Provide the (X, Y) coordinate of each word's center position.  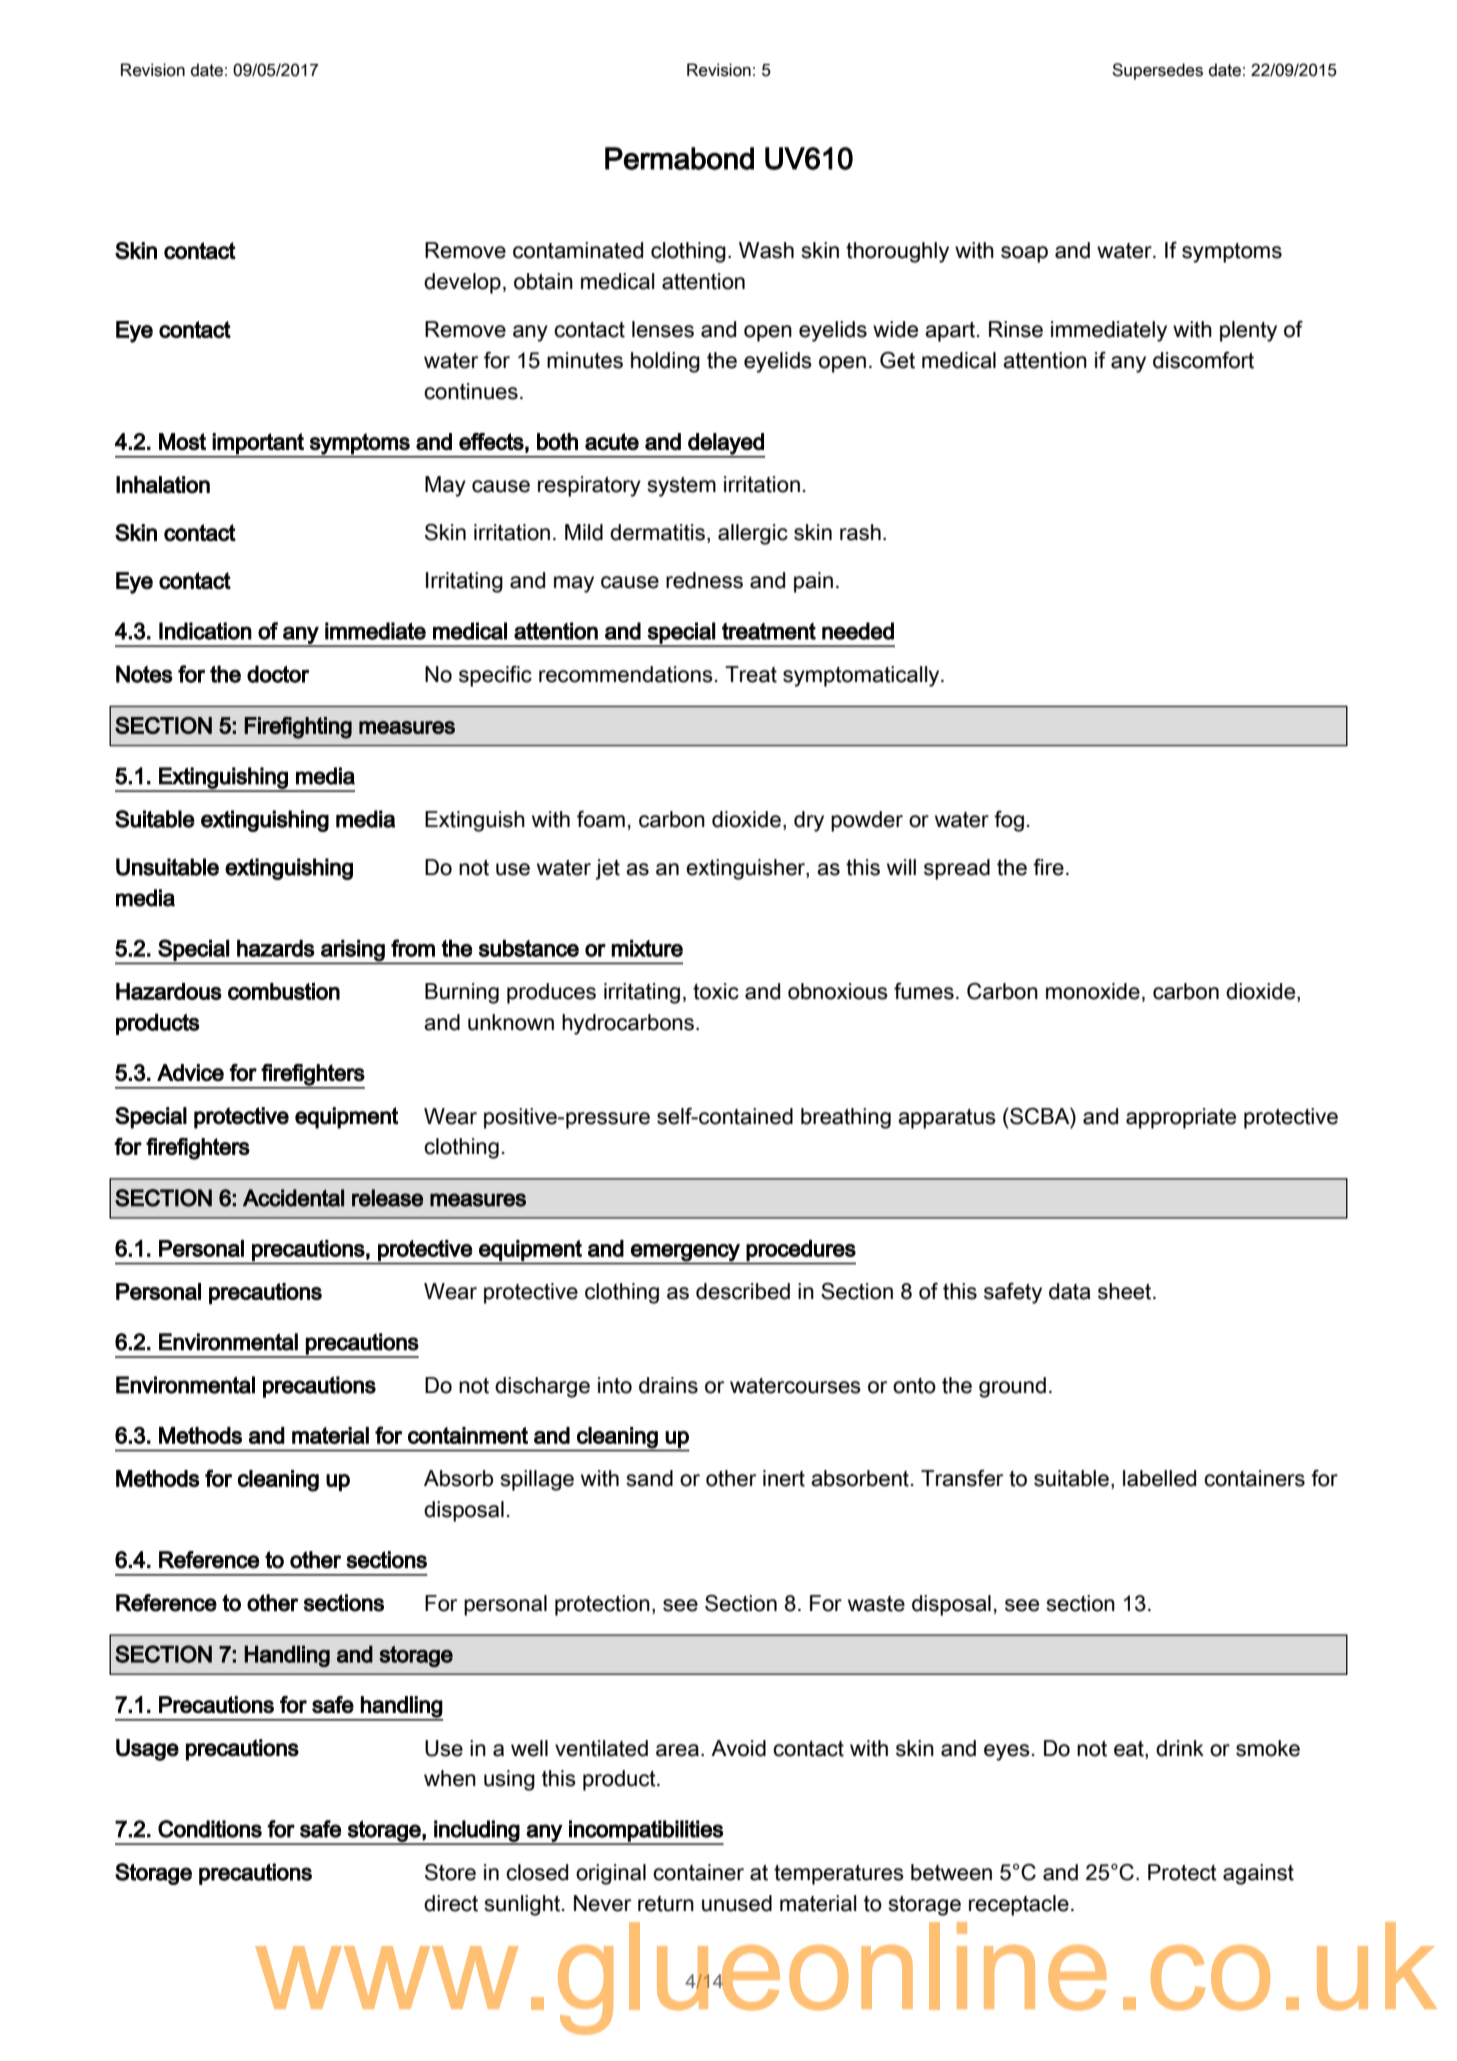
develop (462, 283)
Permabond (679, 158)
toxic (716, 991)
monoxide (1093, 991)
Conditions (210, 1829)
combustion (284, 991)
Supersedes (1157, 71)
